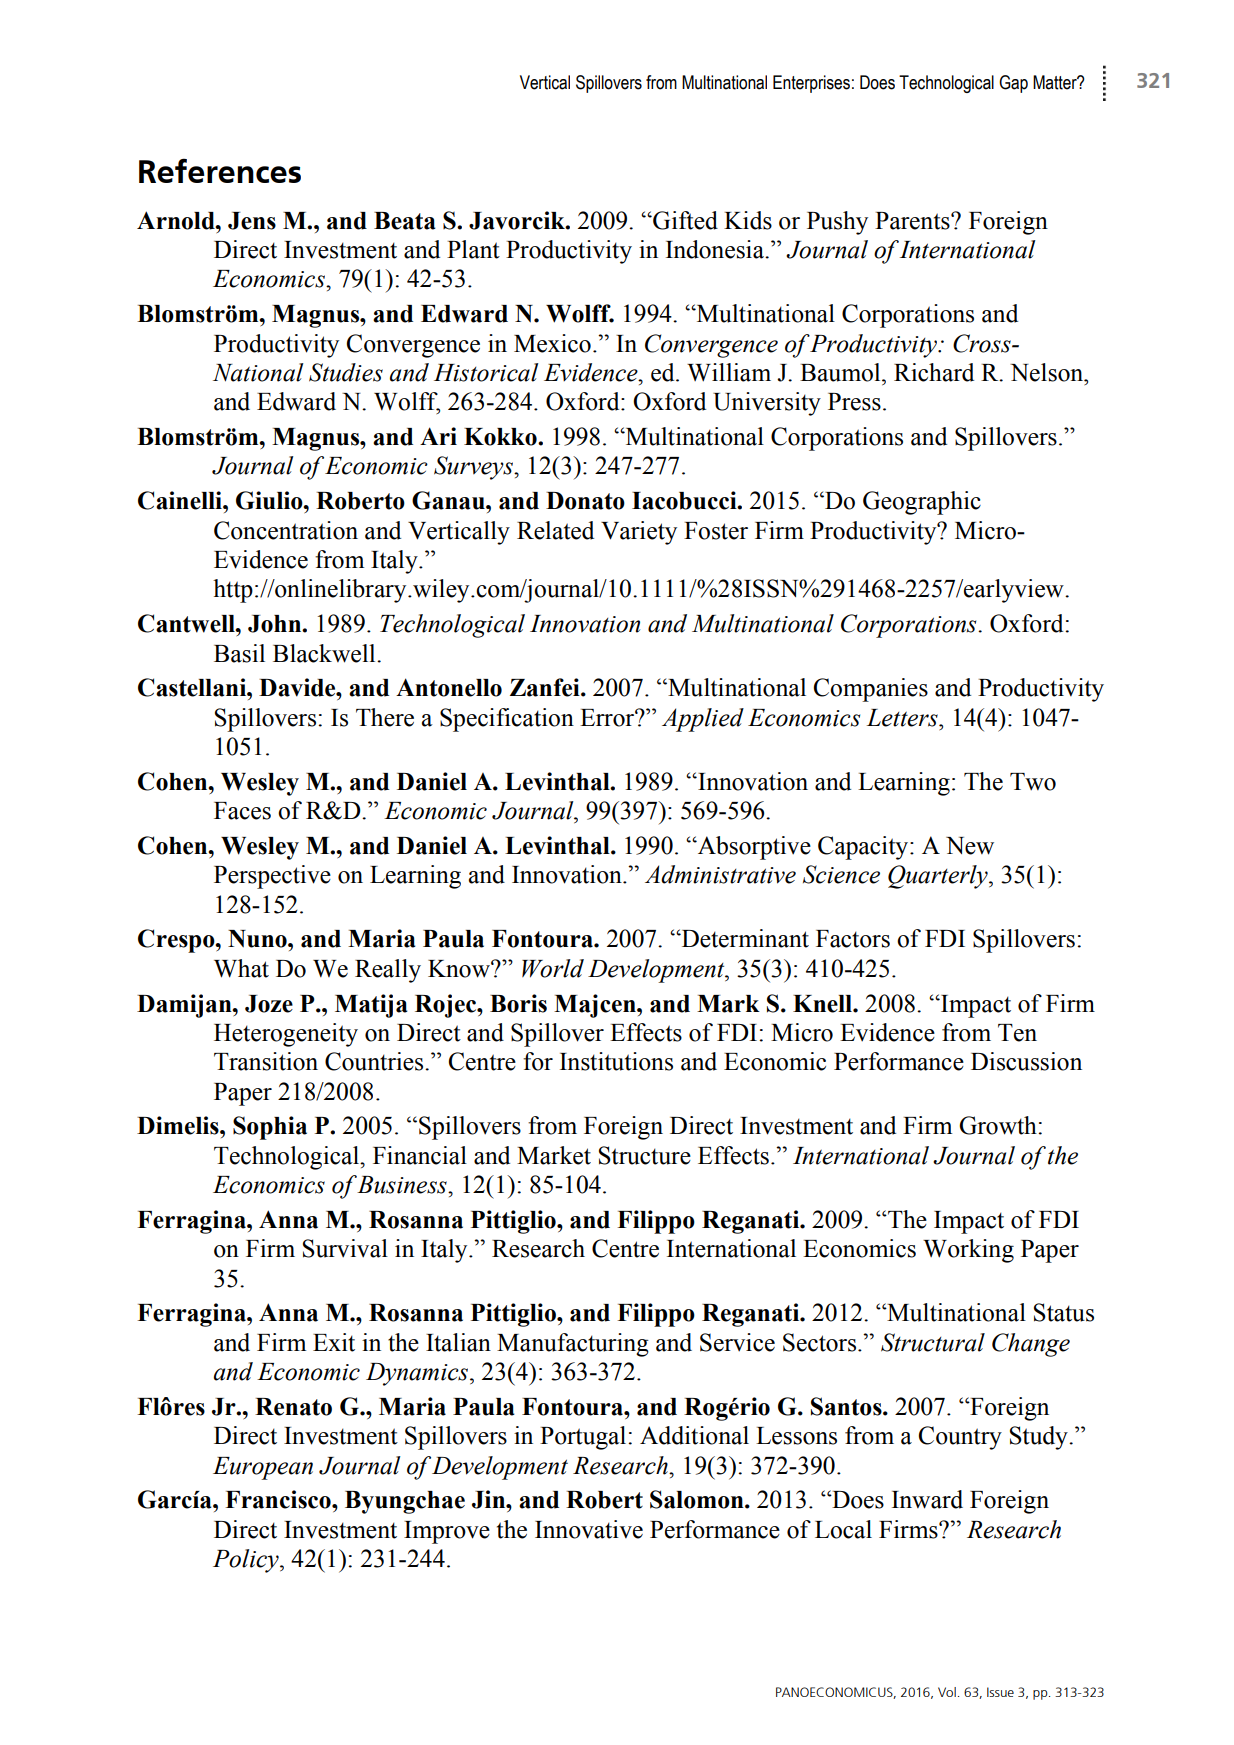 The image size is (1234, 1745). What do you see at coordinates (1013, 84) in the document?
I see `Gap` at bounding box center [1013, 84].
